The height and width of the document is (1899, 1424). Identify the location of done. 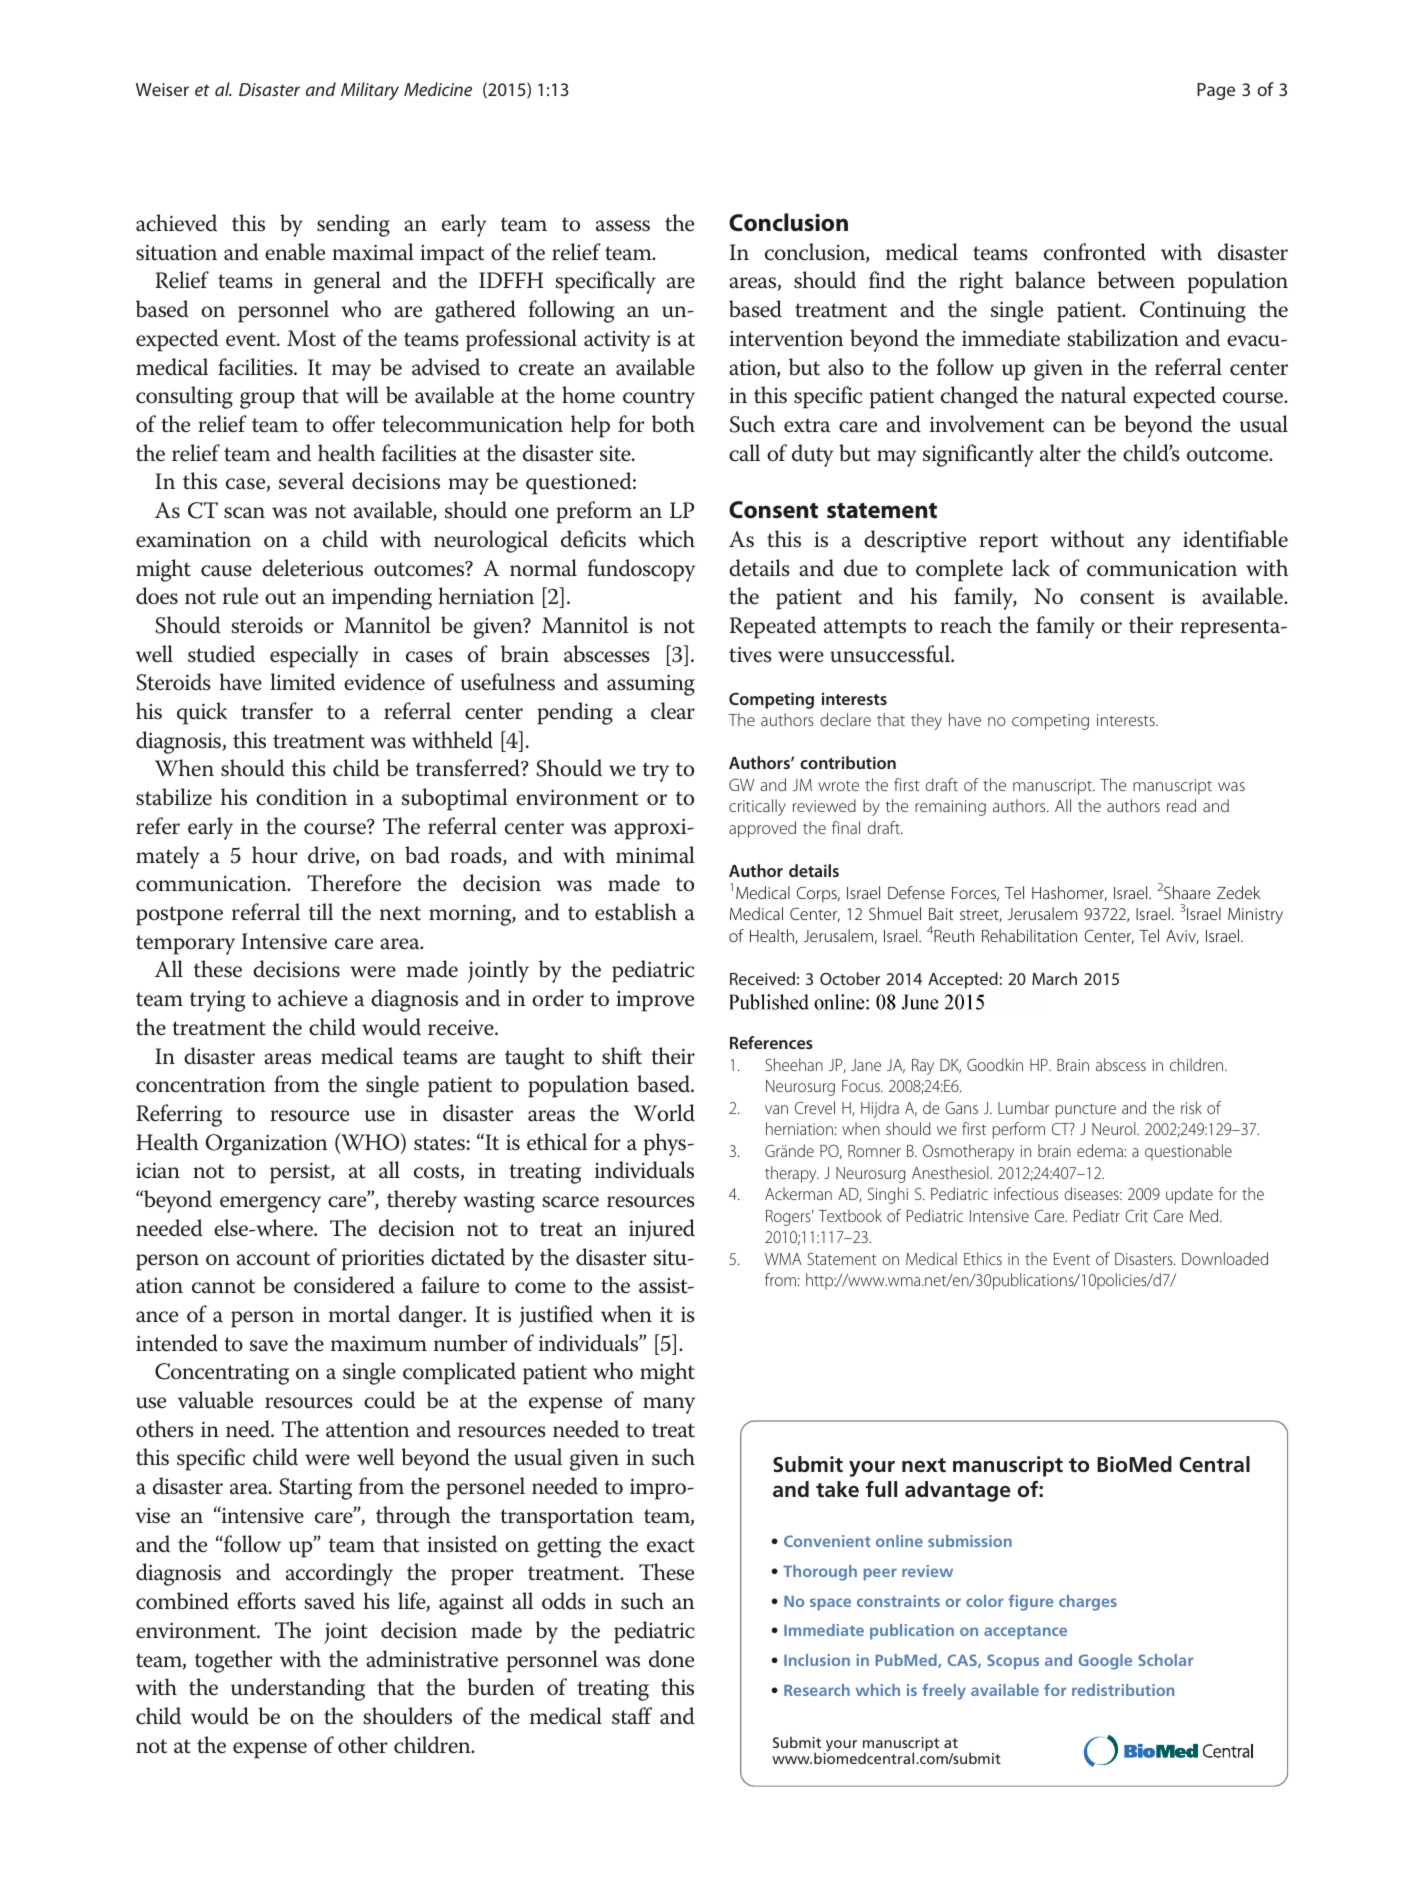
(671, 1659).
